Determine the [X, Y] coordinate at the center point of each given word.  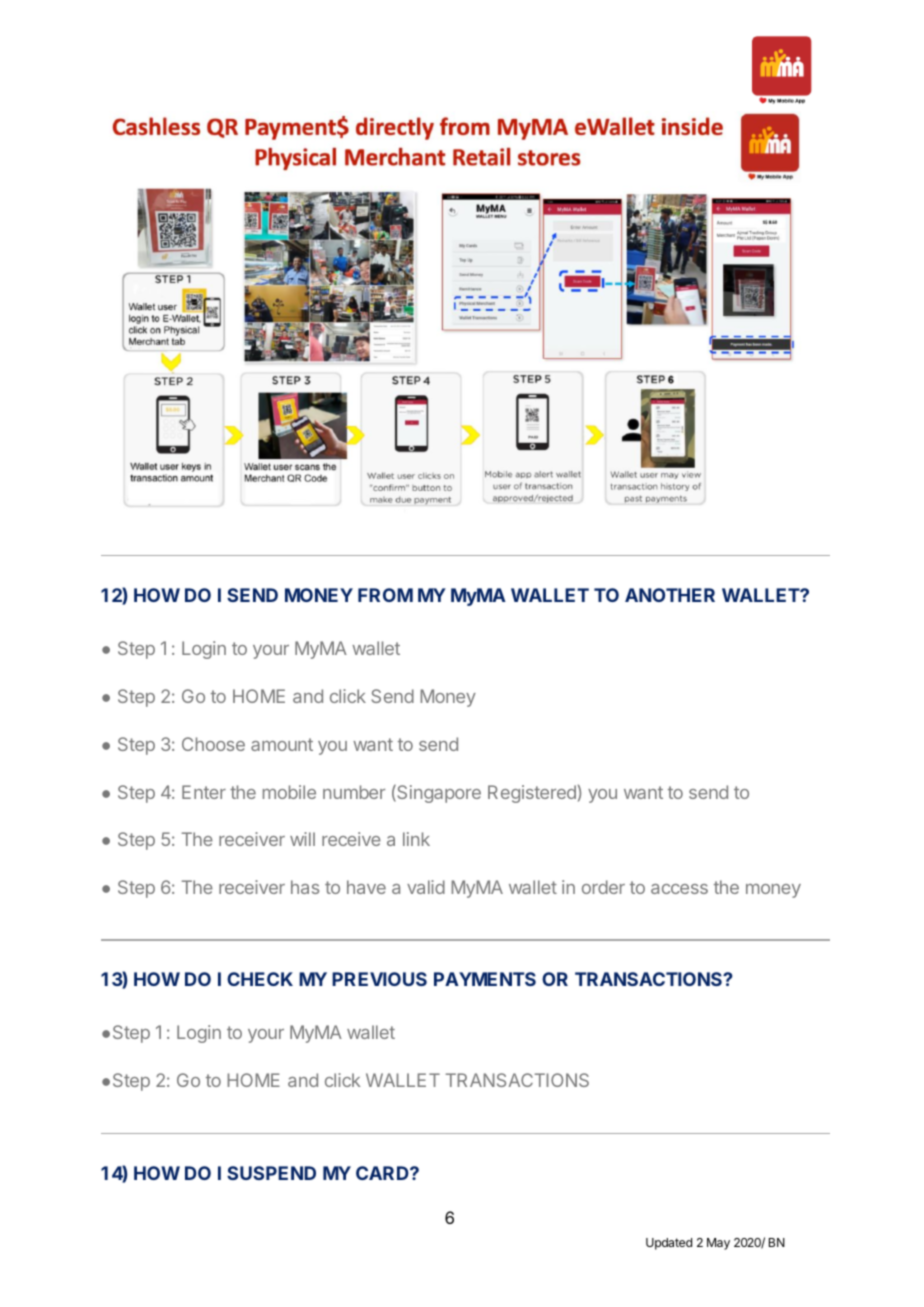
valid [426, 887]
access [679, 889]
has [305, 887]
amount [282, 744]
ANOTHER [670, 595]
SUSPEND [271, 1173]
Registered [532, 794]
